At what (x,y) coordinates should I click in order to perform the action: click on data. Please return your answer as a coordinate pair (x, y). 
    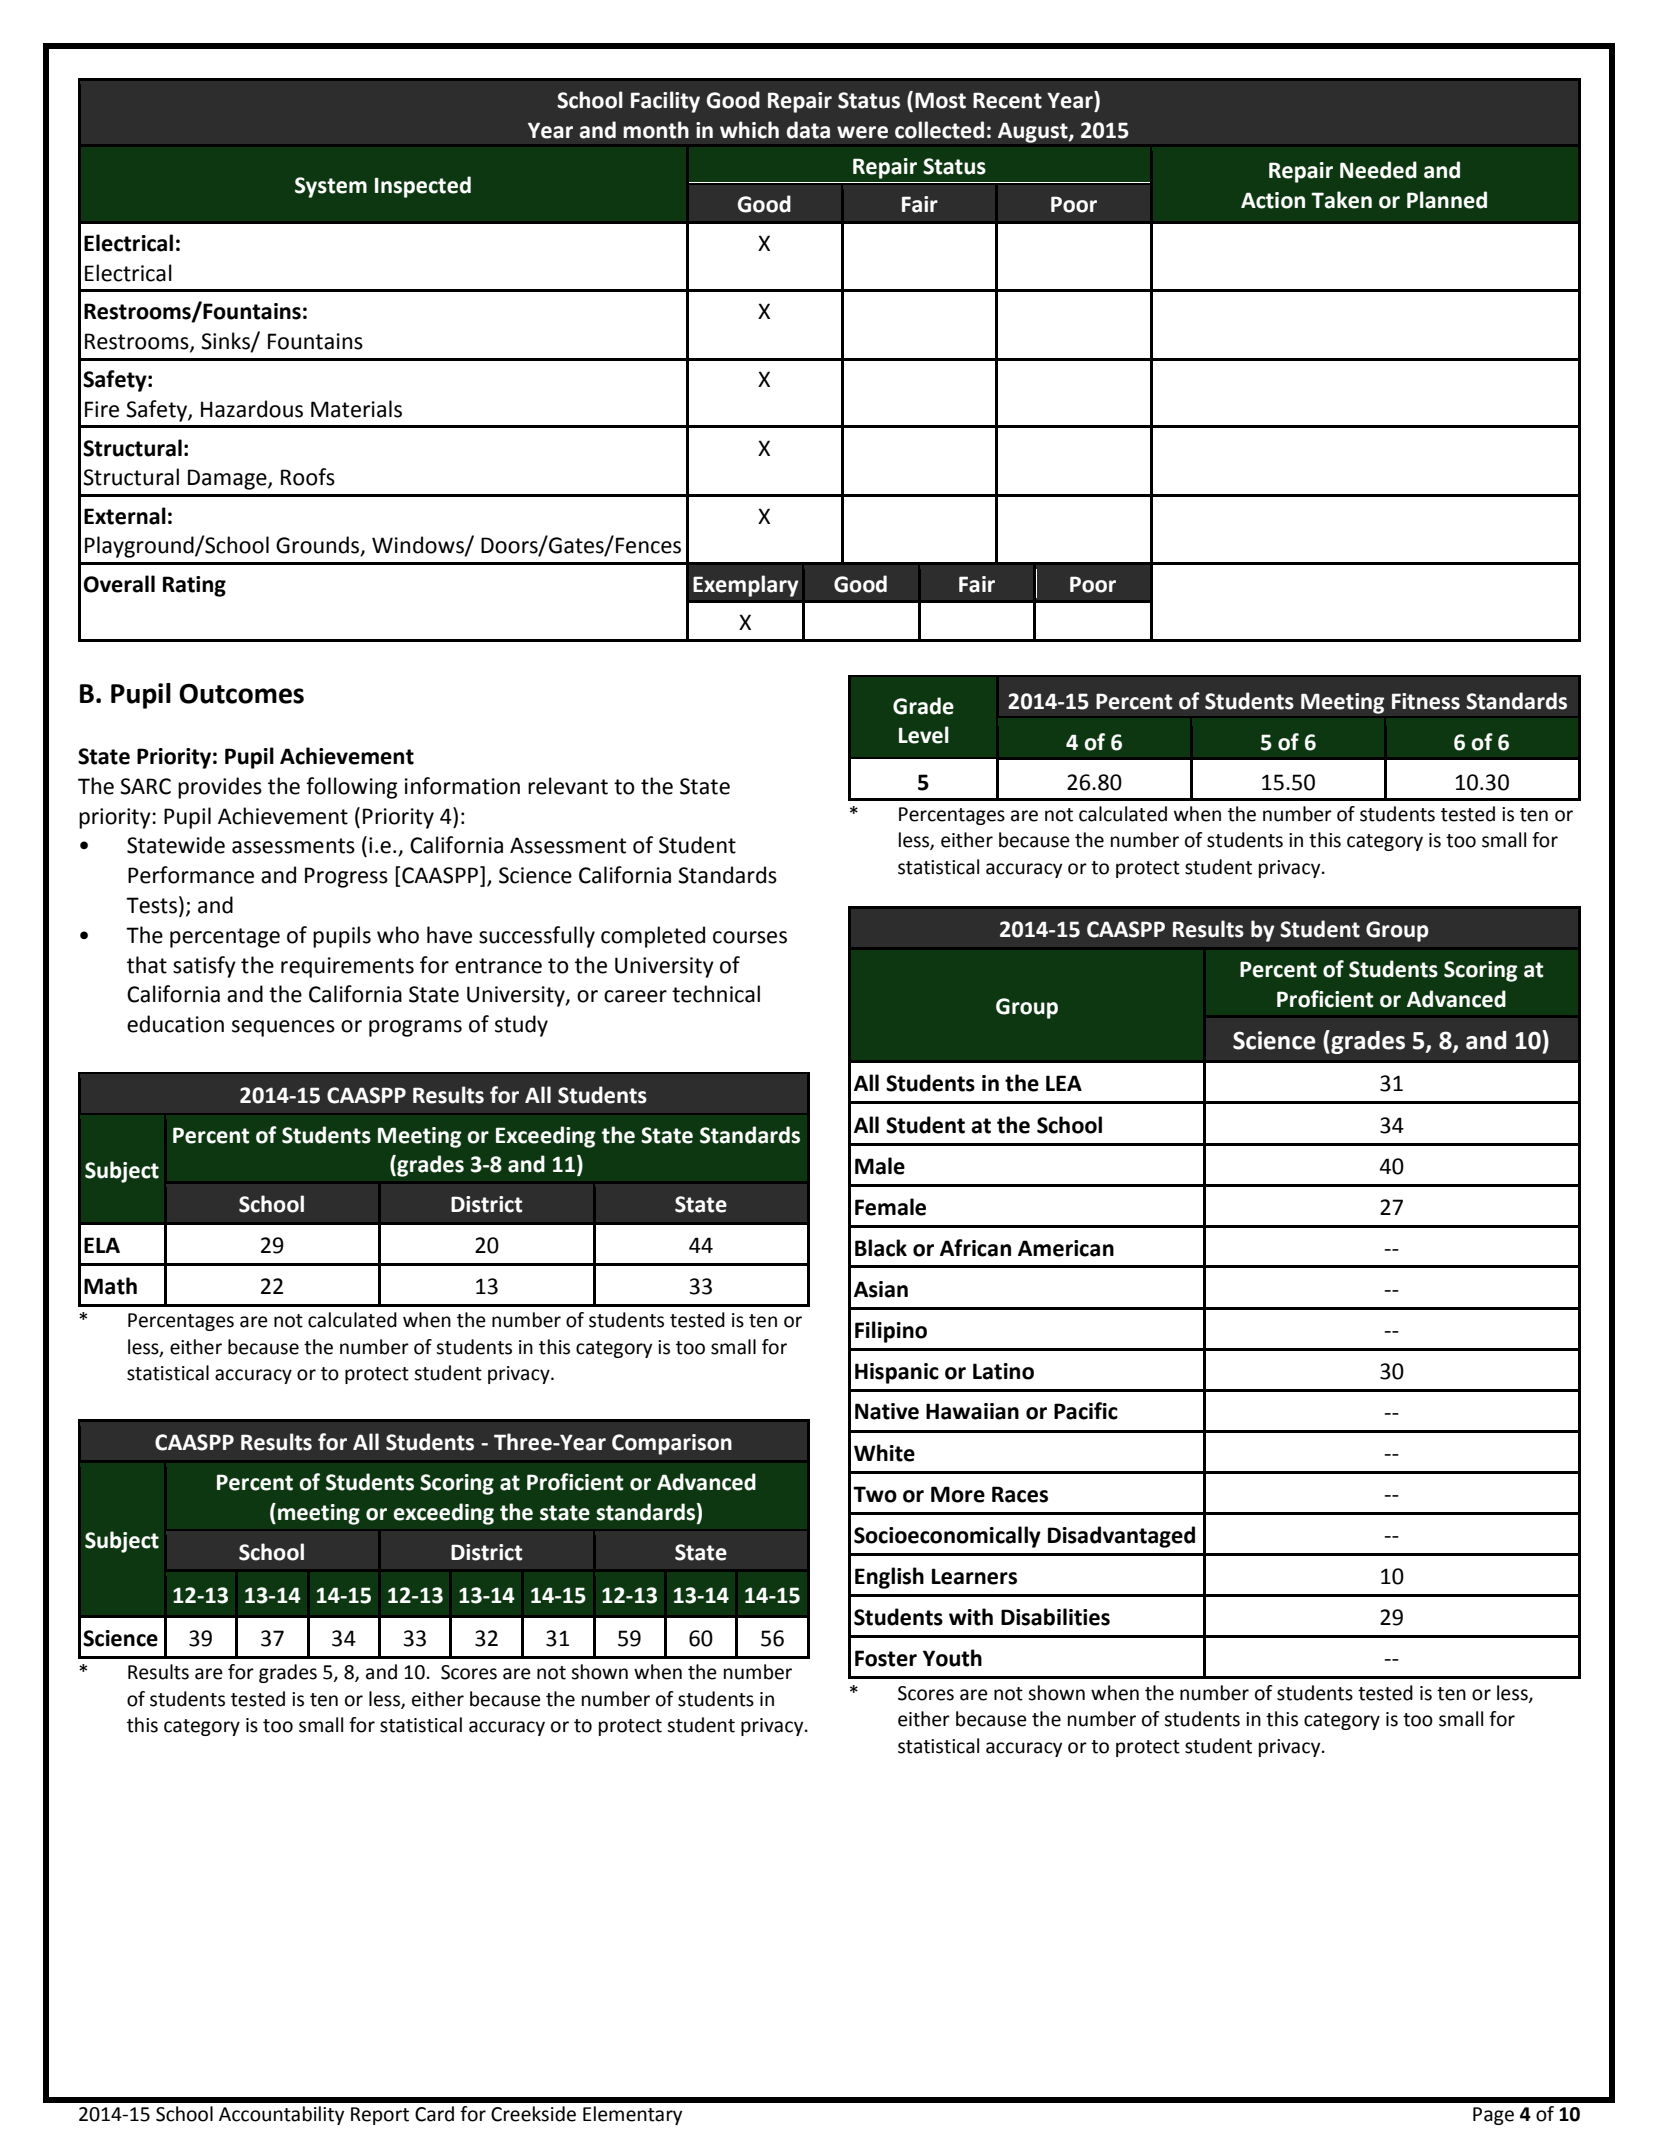
    Looking at the image, I should click on (808, 130).
